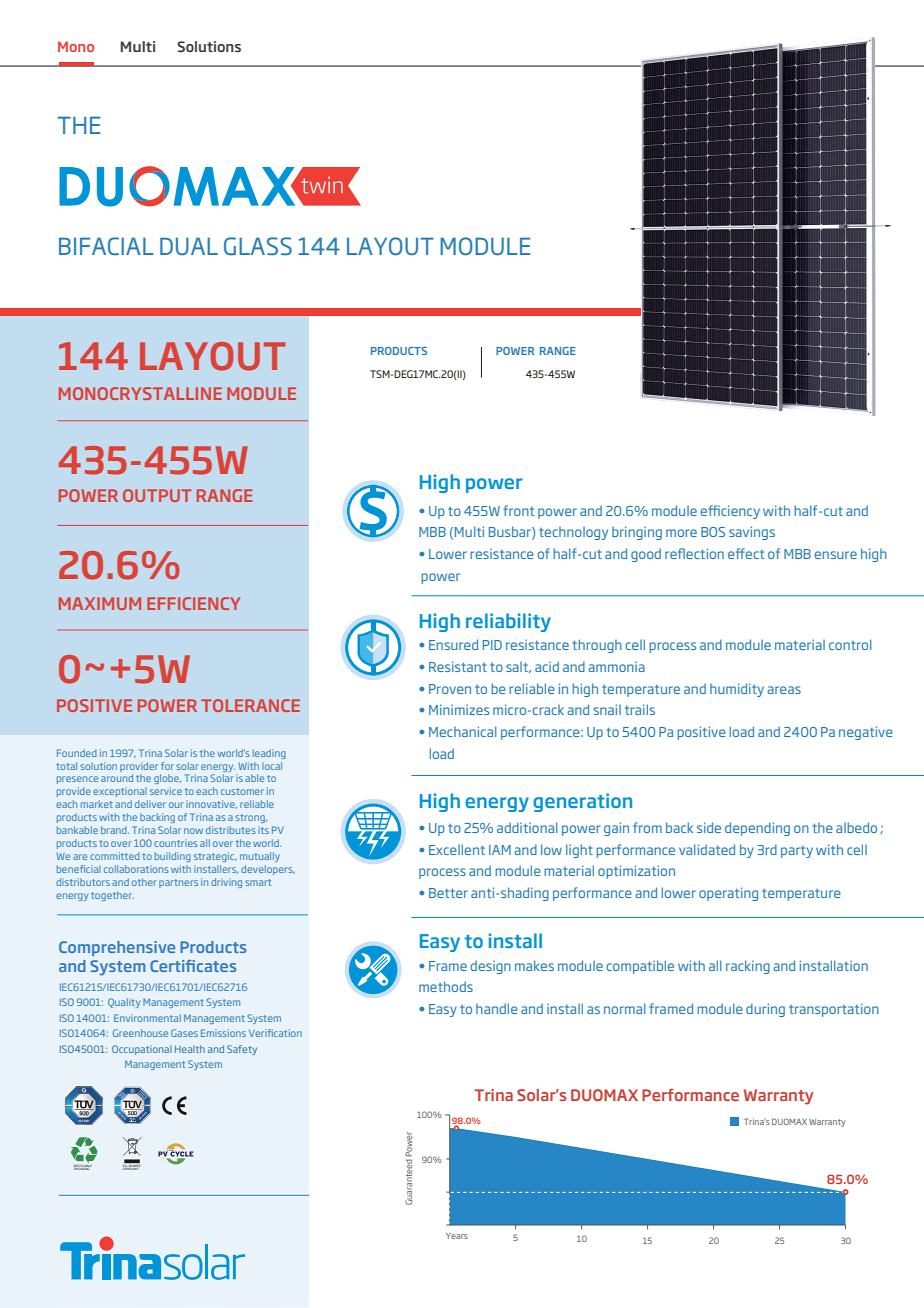 This screenshot has height=1308, width=924. I want to click on reliability, so click(508, 622).
